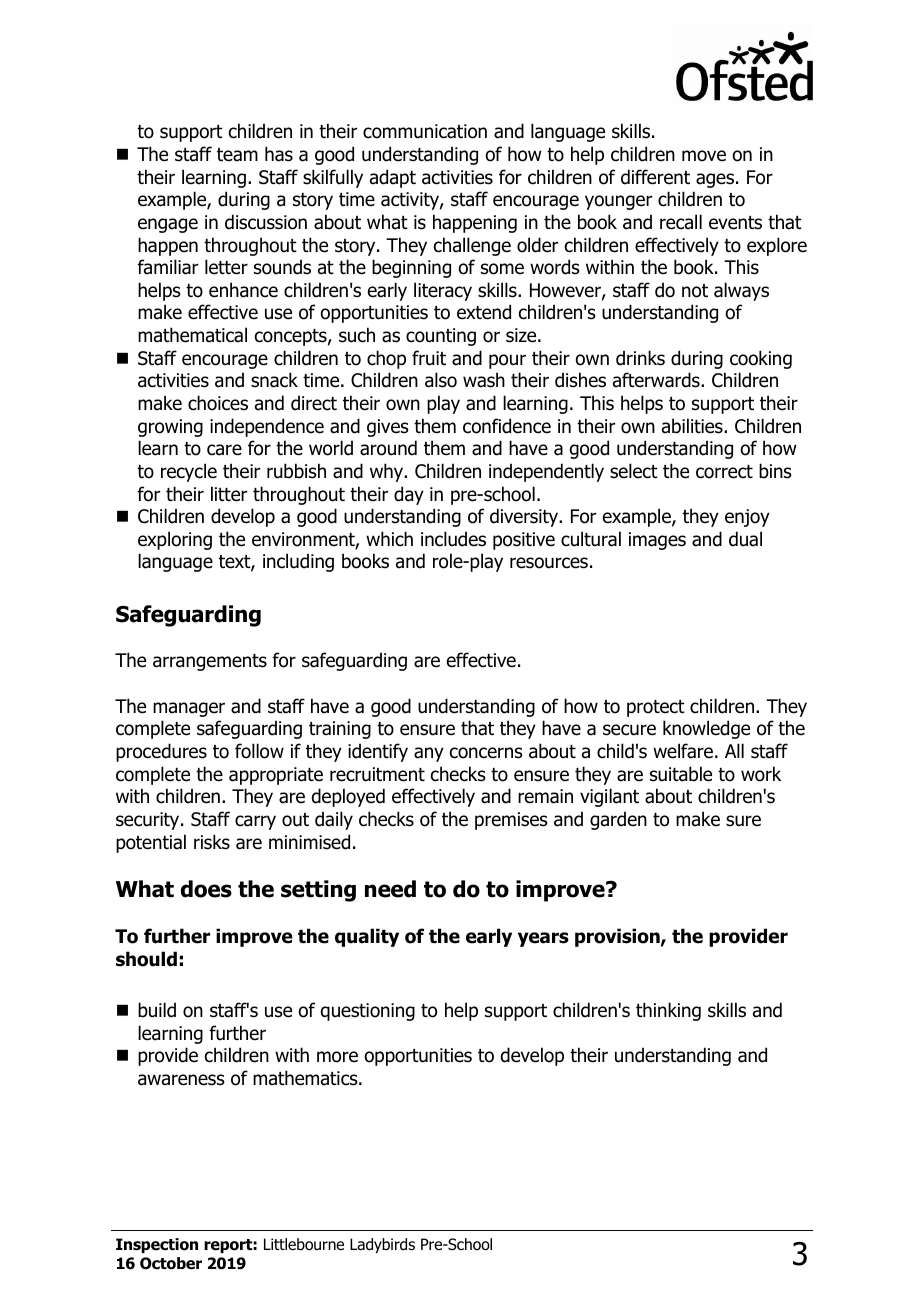  What do you see at coordinates (745, 539) in the screenshot?
I see `dual` at bounding box center [745, 539].
